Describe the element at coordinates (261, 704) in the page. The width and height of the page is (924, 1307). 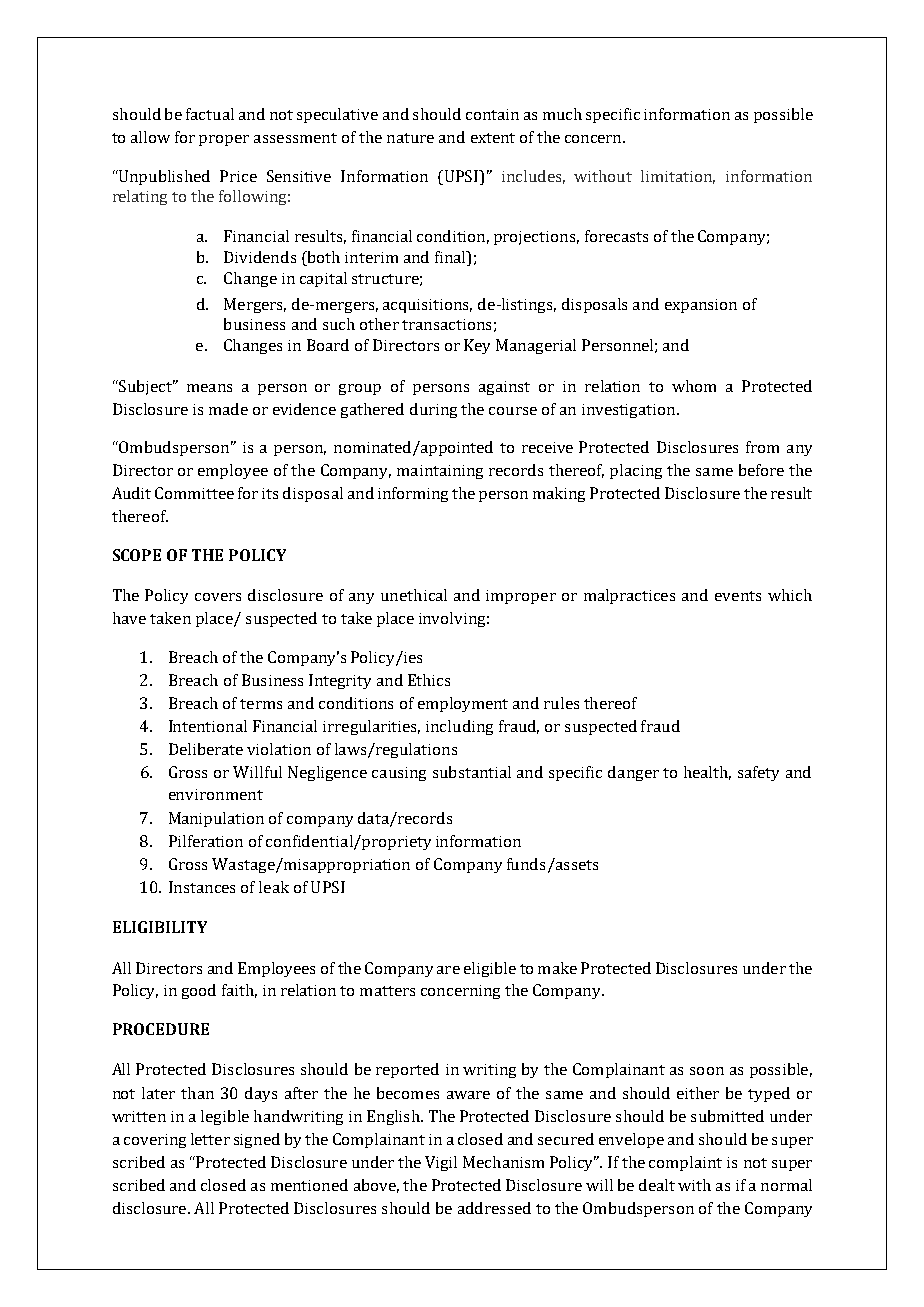
I see `terms` at that location.
